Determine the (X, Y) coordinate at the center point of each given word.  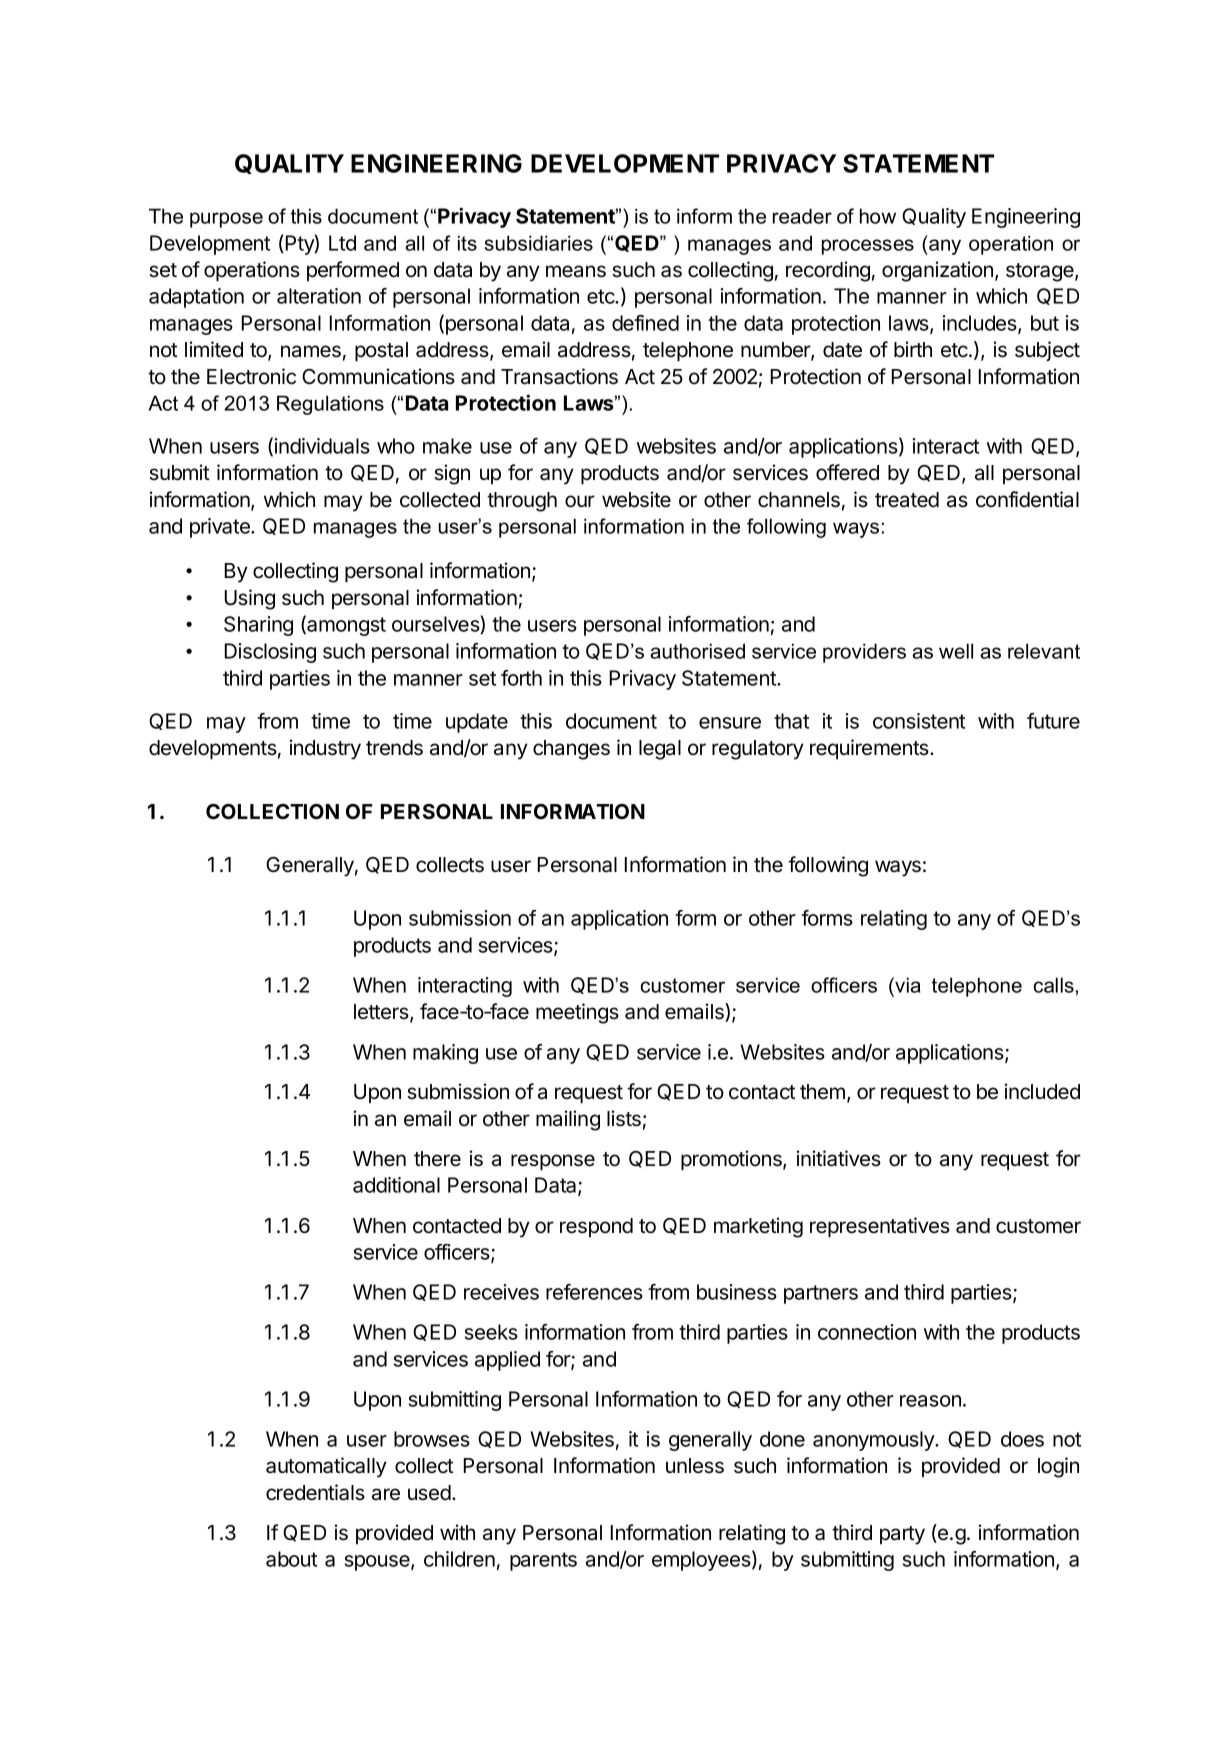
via (907, 985)
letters (382, 1013)
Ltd (342, 243)
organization (937, 271)
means (576, 271)
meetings (577, 1013)
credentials (315, 1492)
